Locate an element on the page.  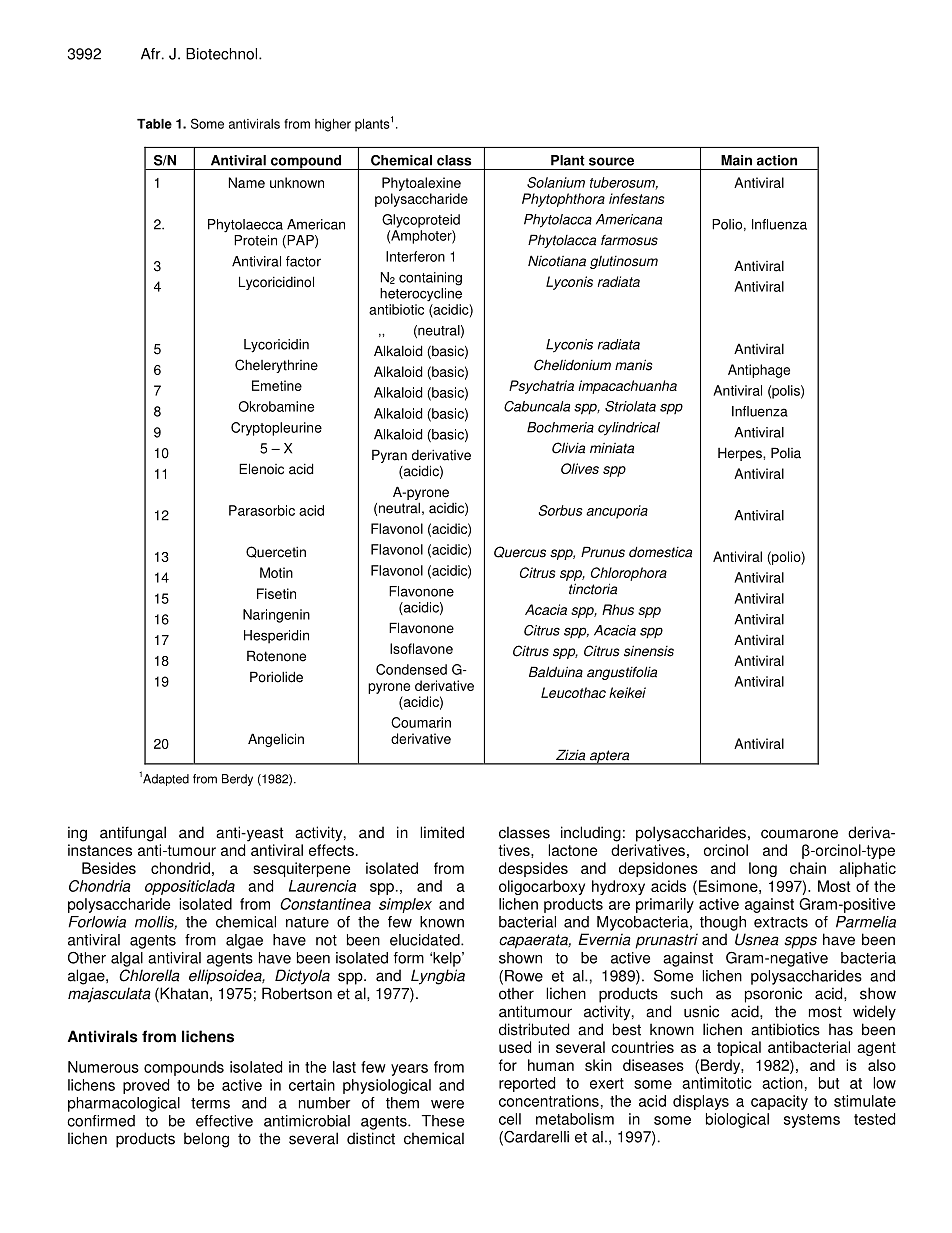
Quercus is located at coordinates (520, 552).
